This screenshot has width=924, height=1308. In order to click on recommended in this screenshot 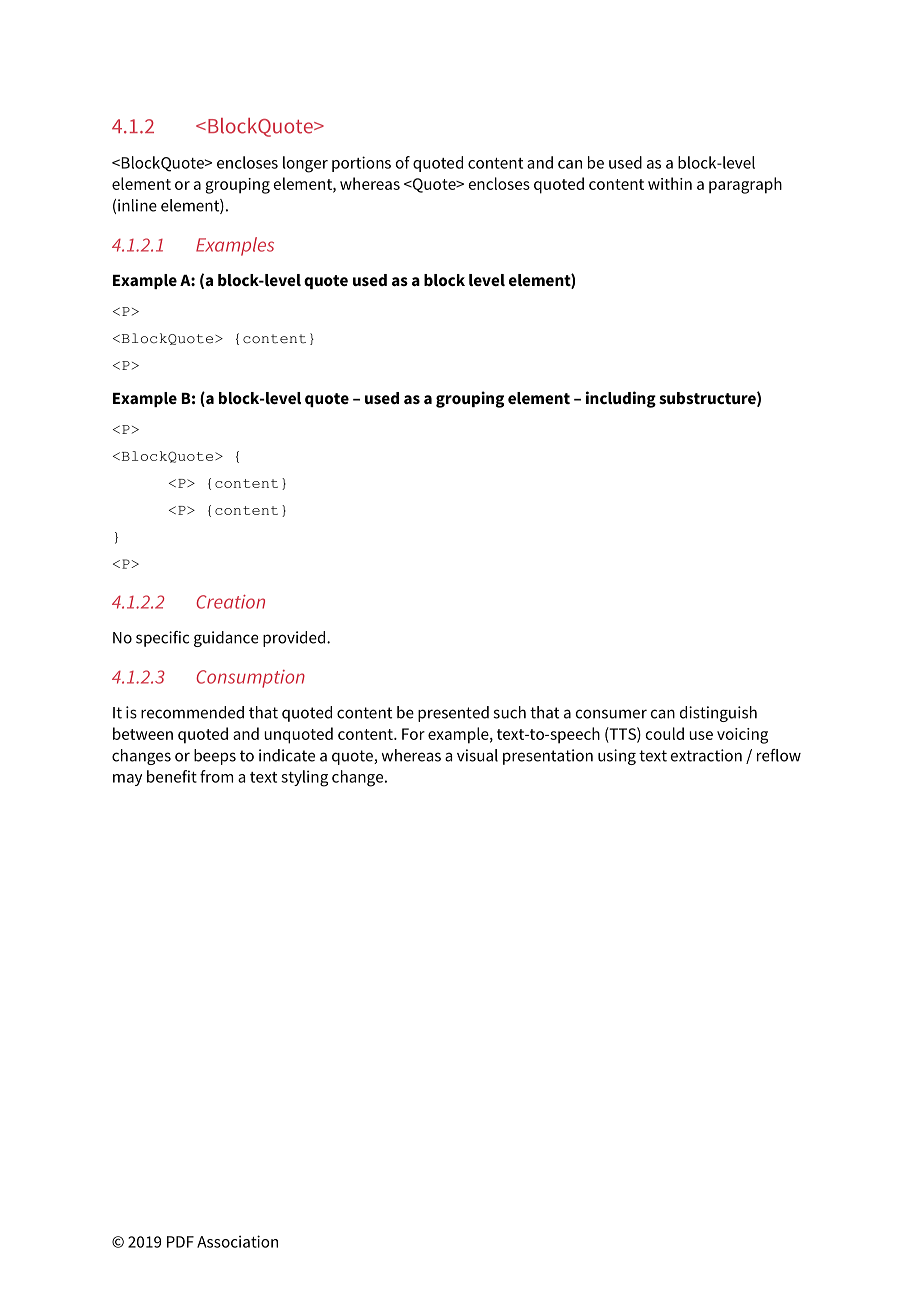, I will do `click(192, 712)`.
